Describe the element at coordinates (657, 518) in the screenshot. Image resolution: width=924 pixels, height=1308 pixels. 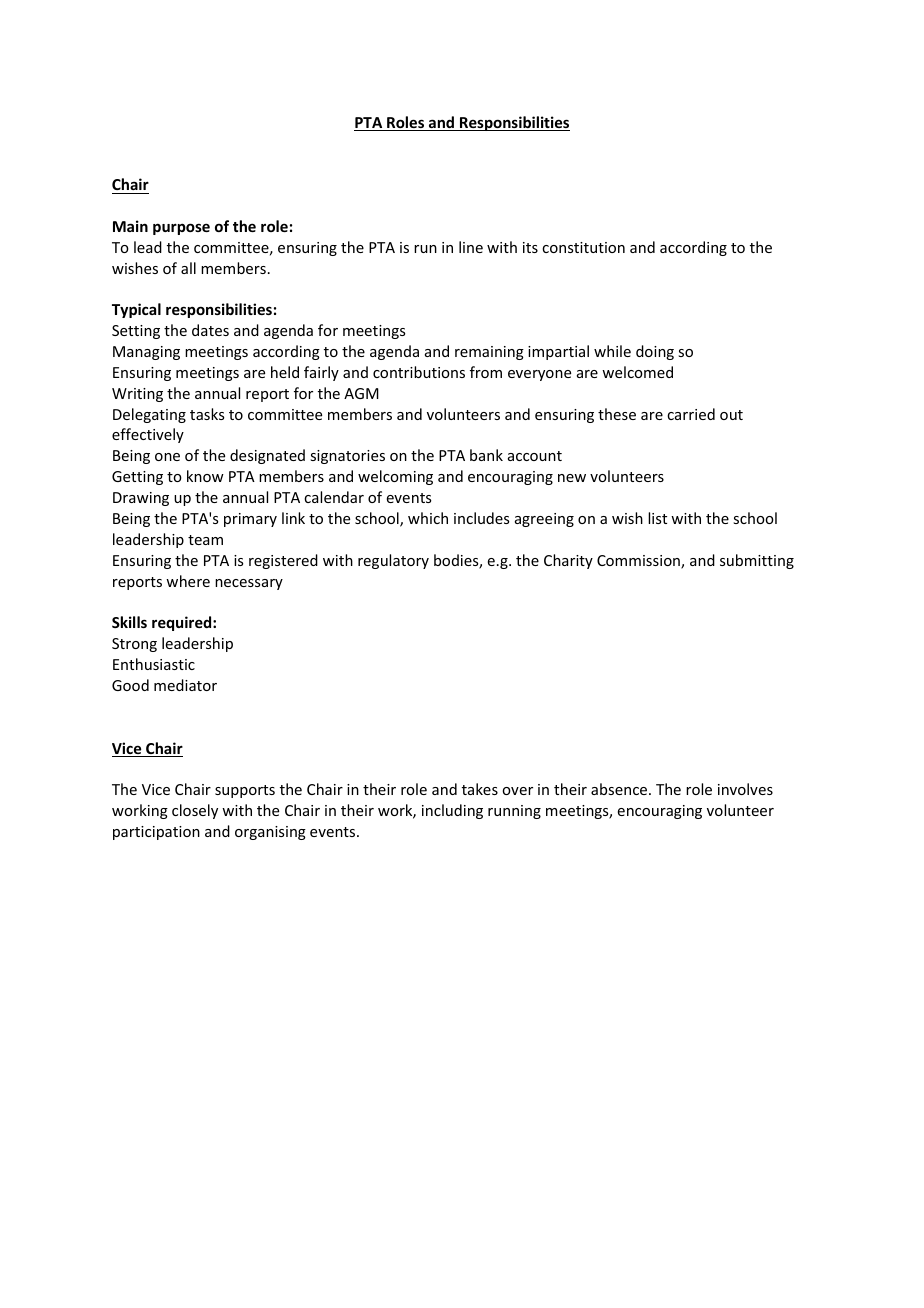
I see `list` at that location.
